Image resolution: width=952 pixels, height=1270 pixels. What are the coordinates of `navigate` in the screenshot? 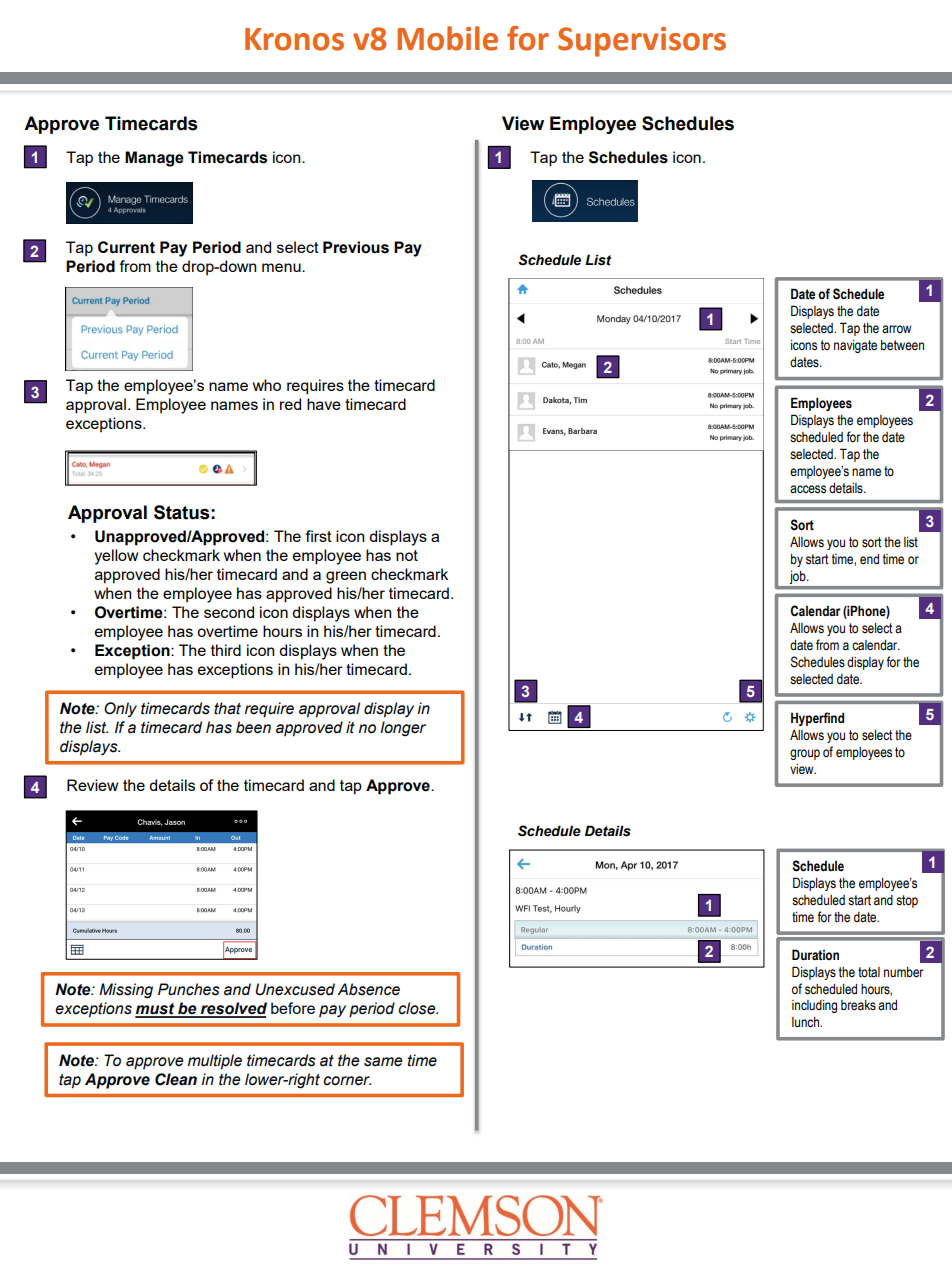 It's located at (855, 346).
